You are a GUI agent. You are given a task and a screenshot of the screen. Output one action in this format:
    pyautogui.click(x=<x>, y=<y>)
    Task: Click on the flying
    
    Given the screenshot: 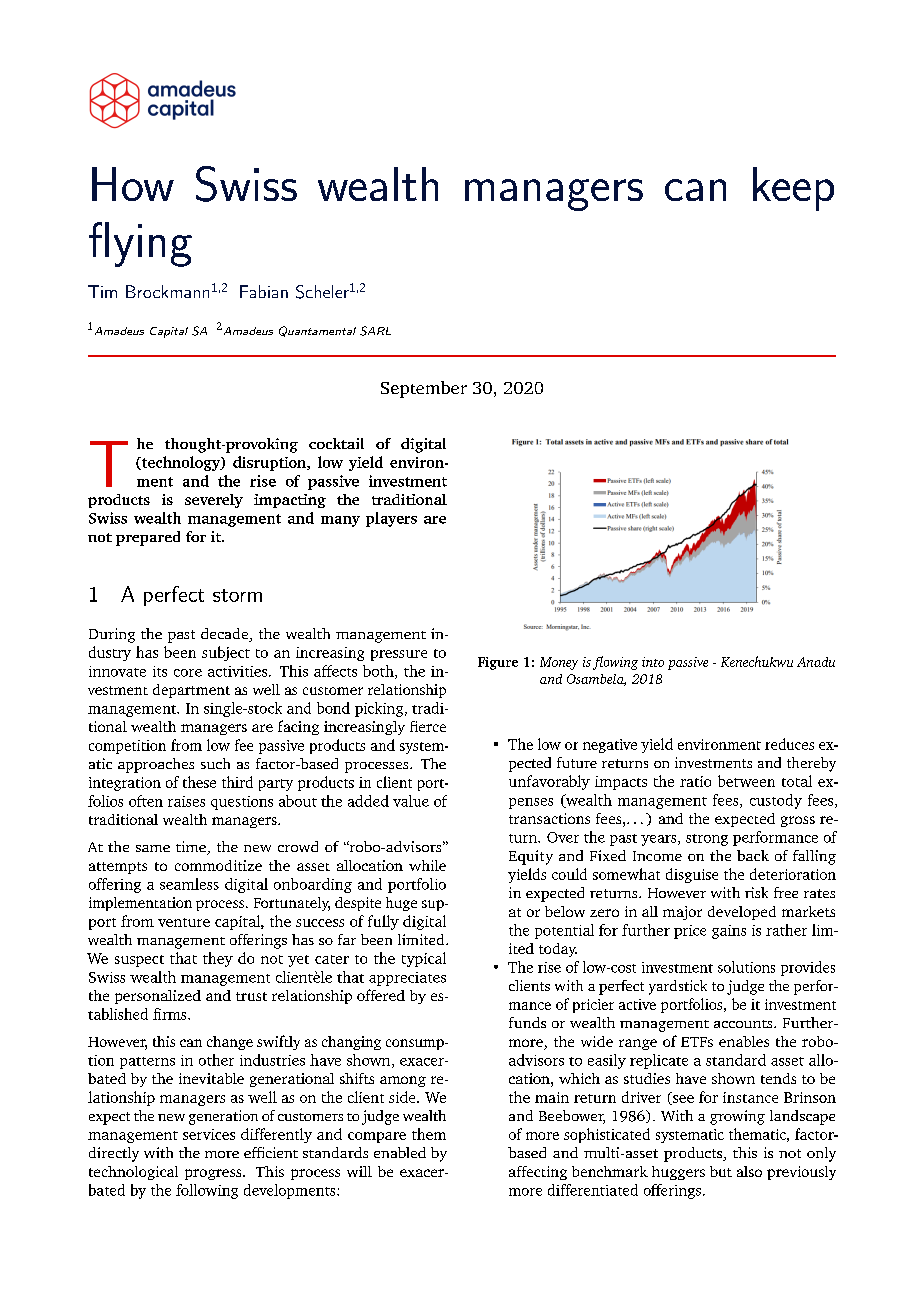 What is the action you would take?
    pyautogui.click(x=140, y=244)
